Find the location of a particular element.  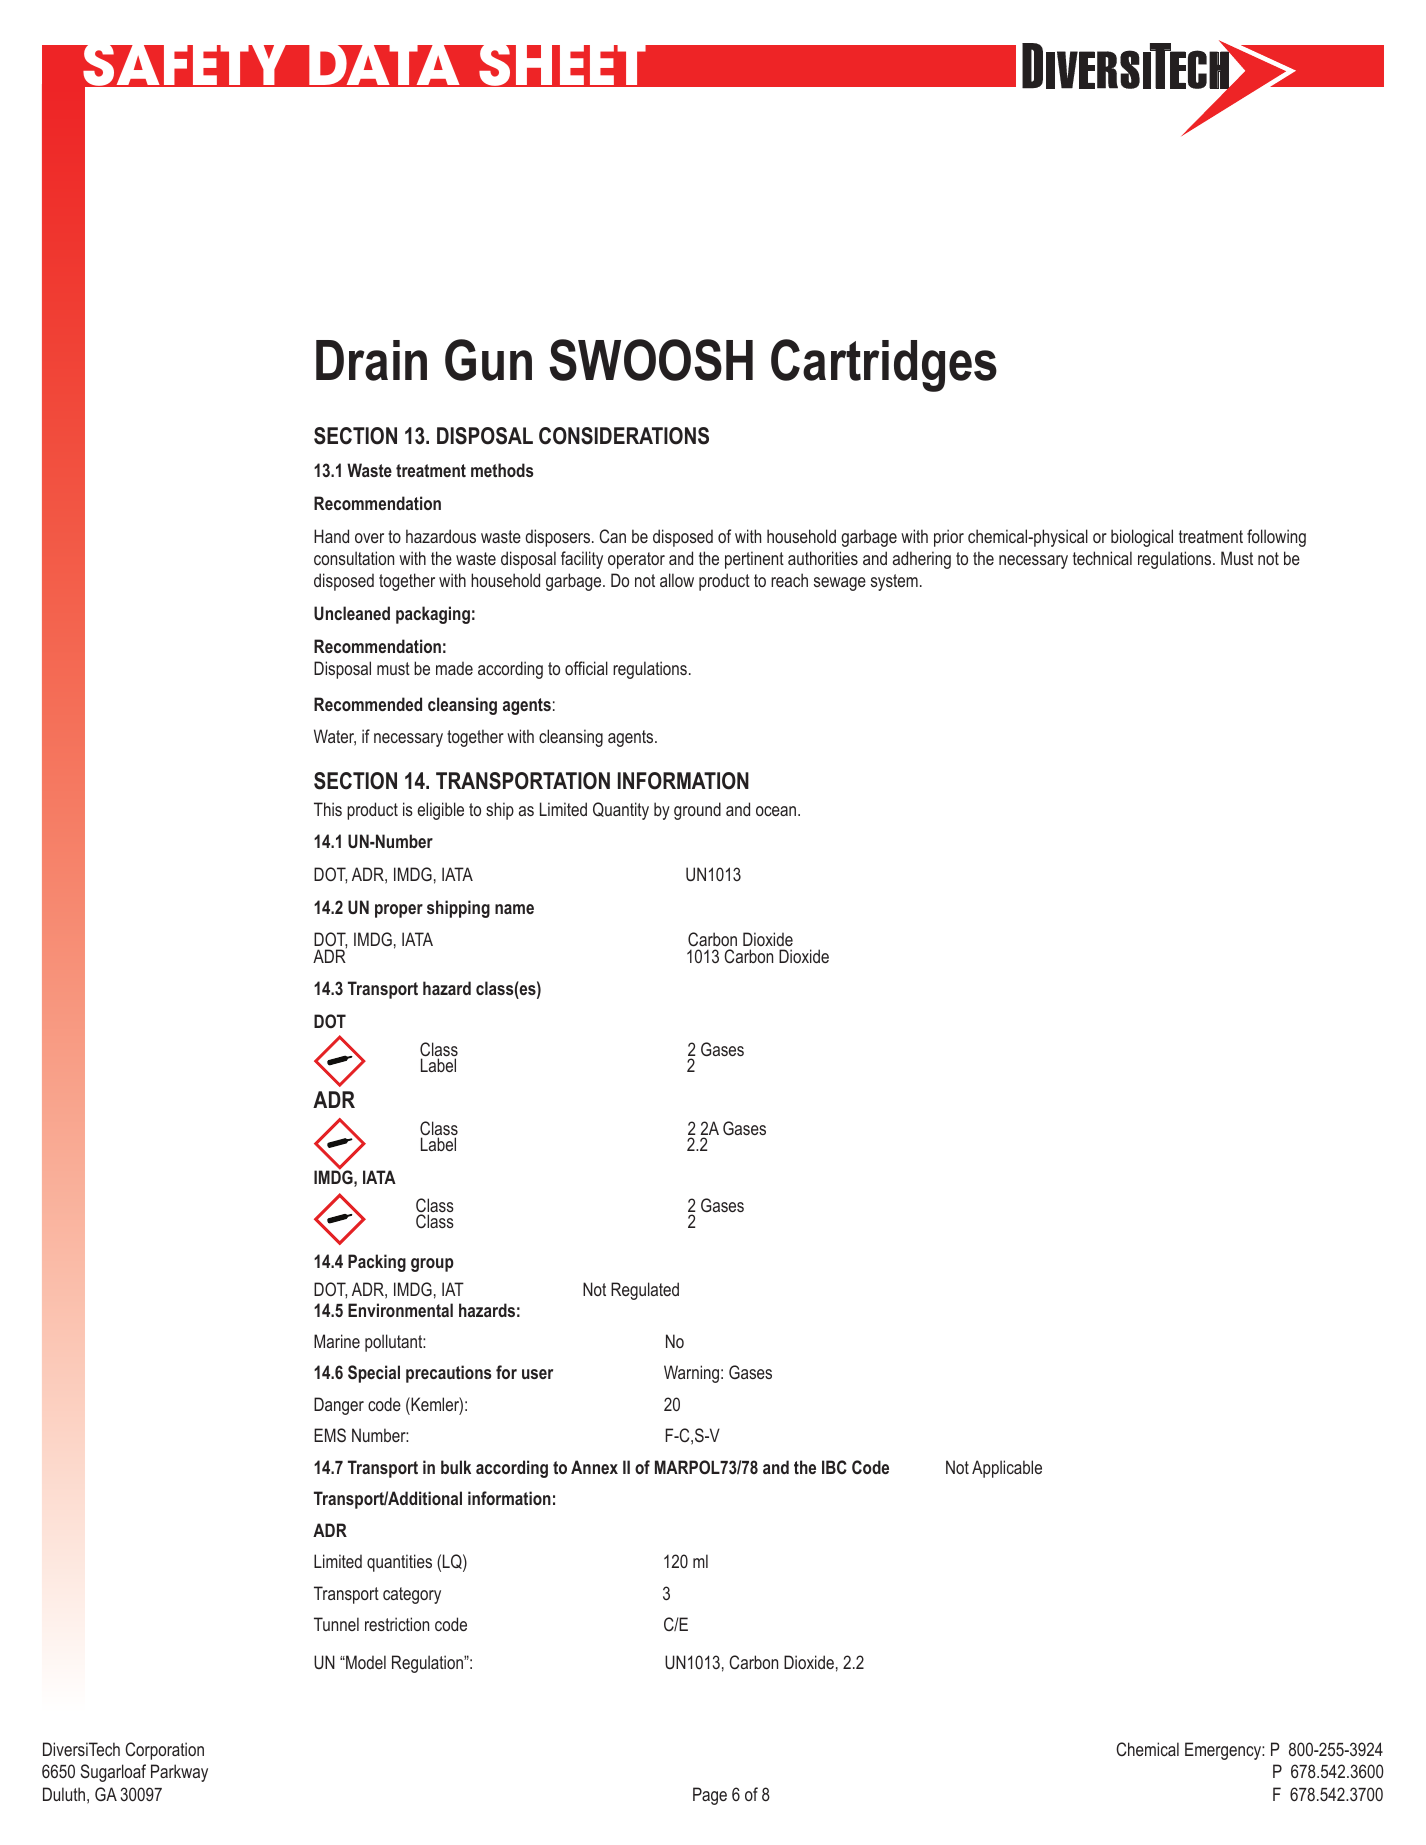

This is located at coordinates (328, 809).
